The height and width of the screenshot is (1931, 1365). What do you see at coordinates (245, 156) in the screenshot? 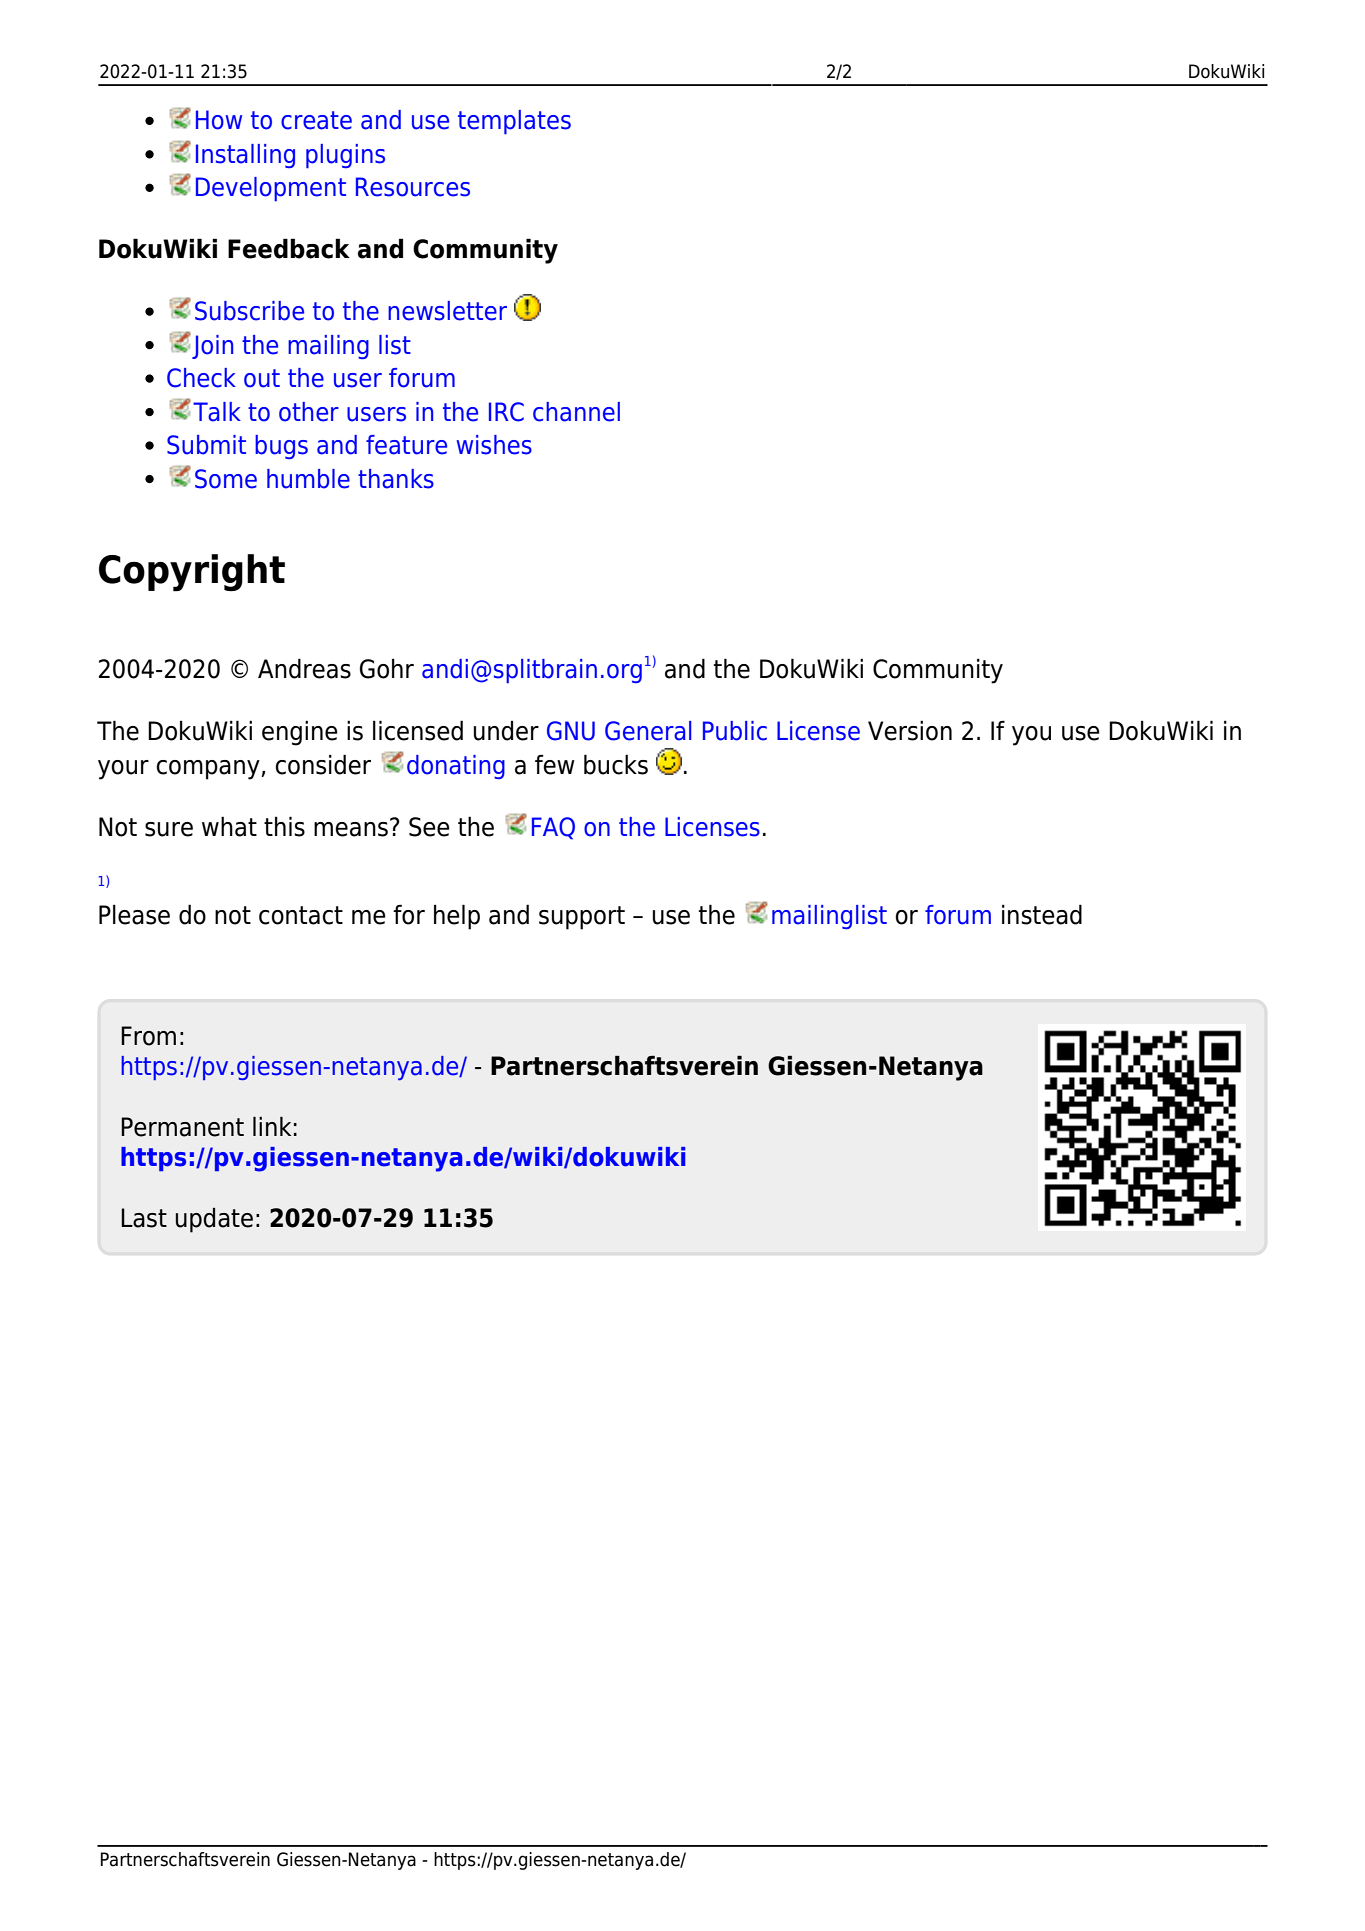
I see `Installing` at bounding box center [245, 156].
